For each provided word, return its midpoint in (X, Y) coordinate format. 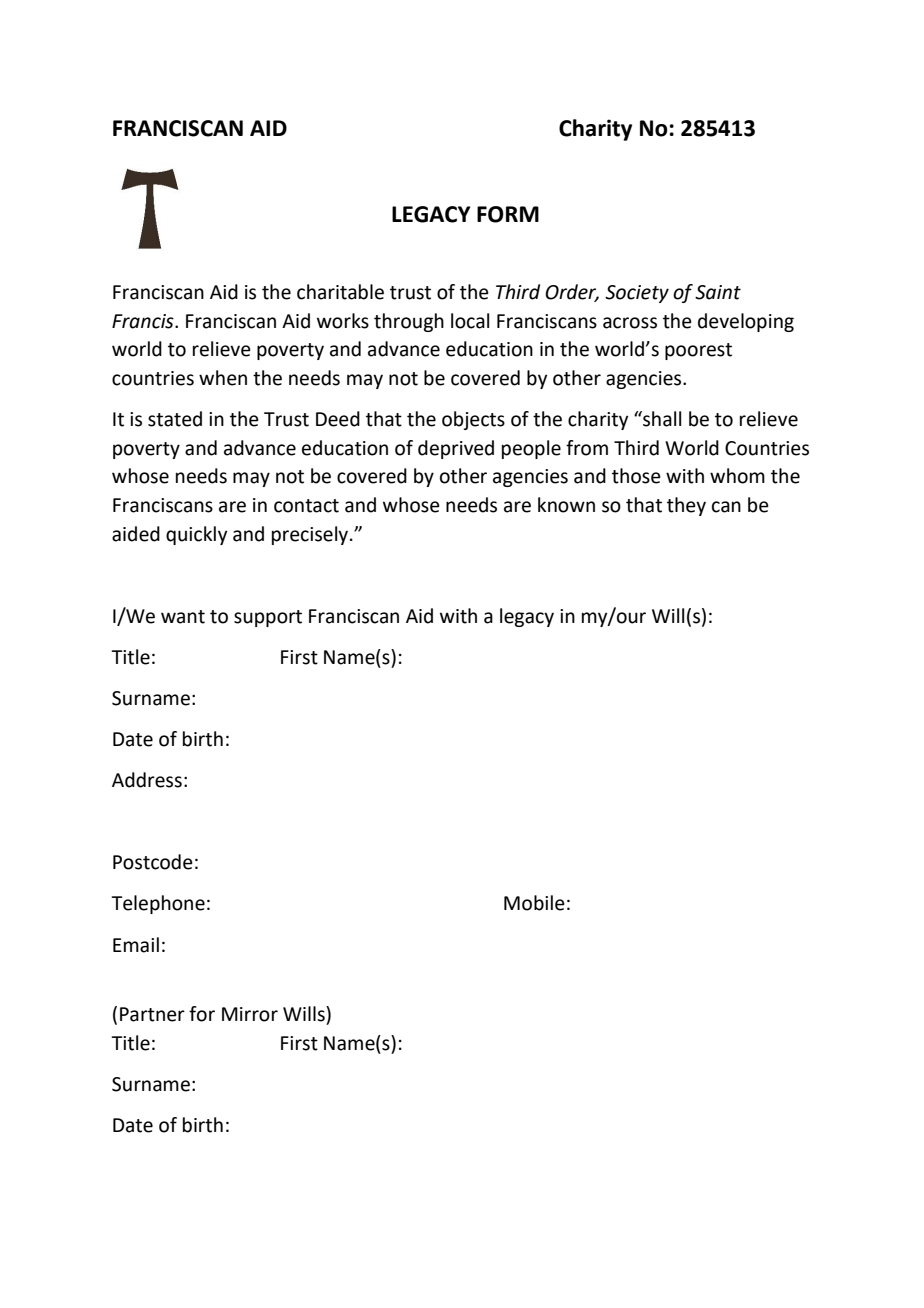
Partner (152, 1014)
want (183, 617)
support (268, 618)
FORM (508, 214)
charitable (340, 292)
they (686, 506)
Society (637, 294)
